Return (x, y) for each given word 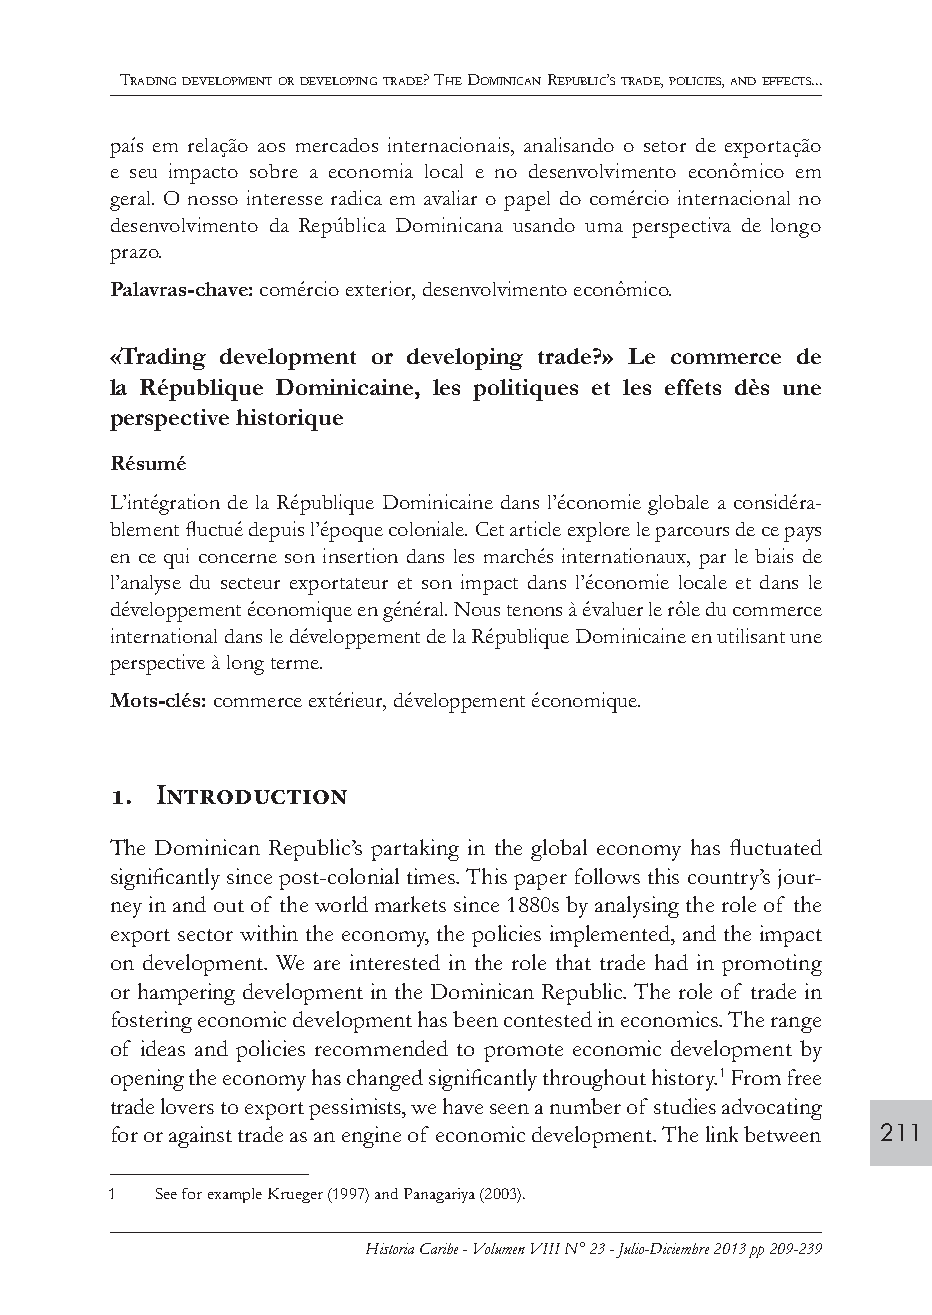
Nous (477, 609)
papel (527, 201)
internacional (734, 197)
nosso (213, 200)
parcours (692, 534)
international (164, 635)
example (235, 1195)
